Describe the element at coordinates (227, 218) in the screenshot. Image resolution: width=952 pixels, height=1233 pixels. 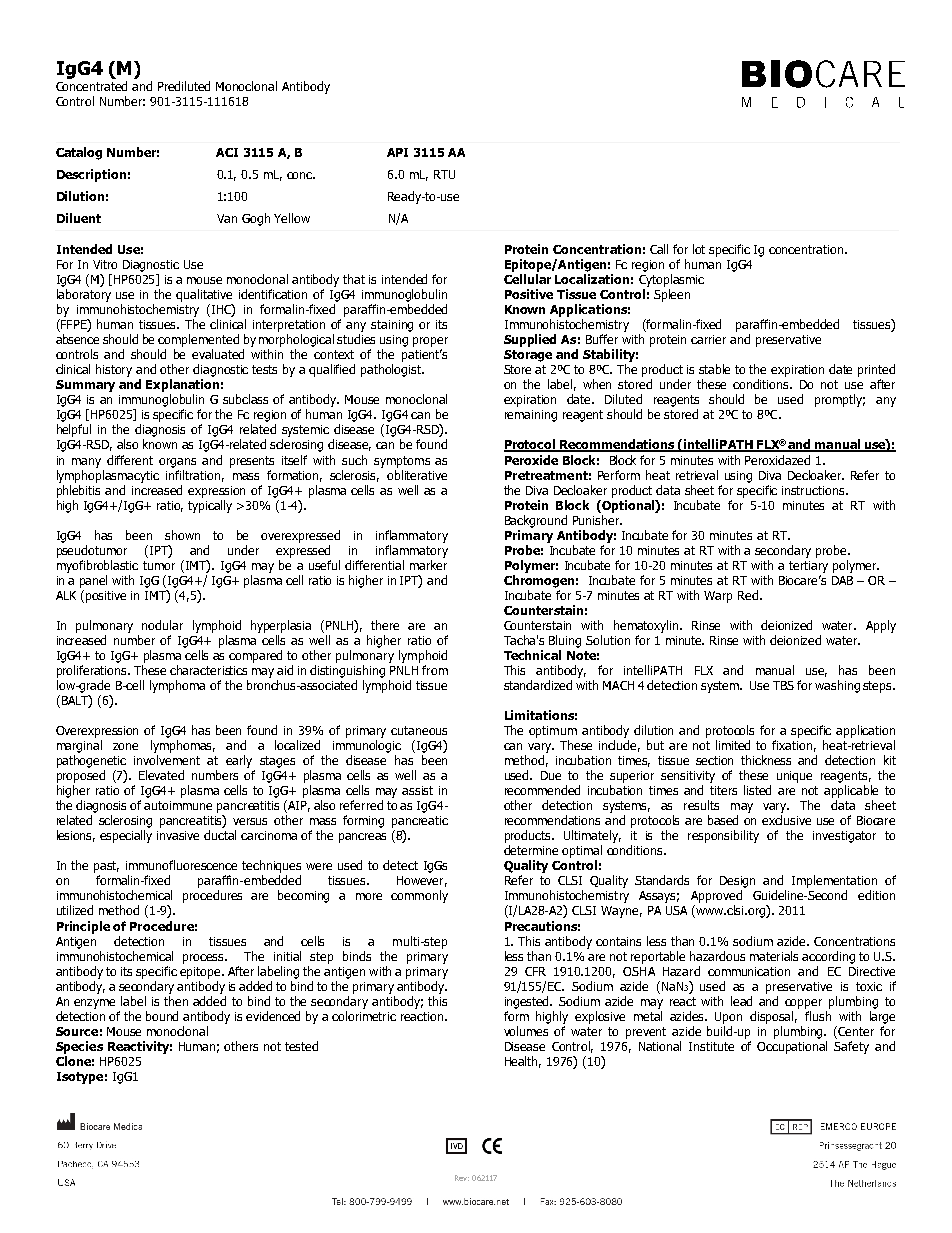
I see `Van` at that location.
